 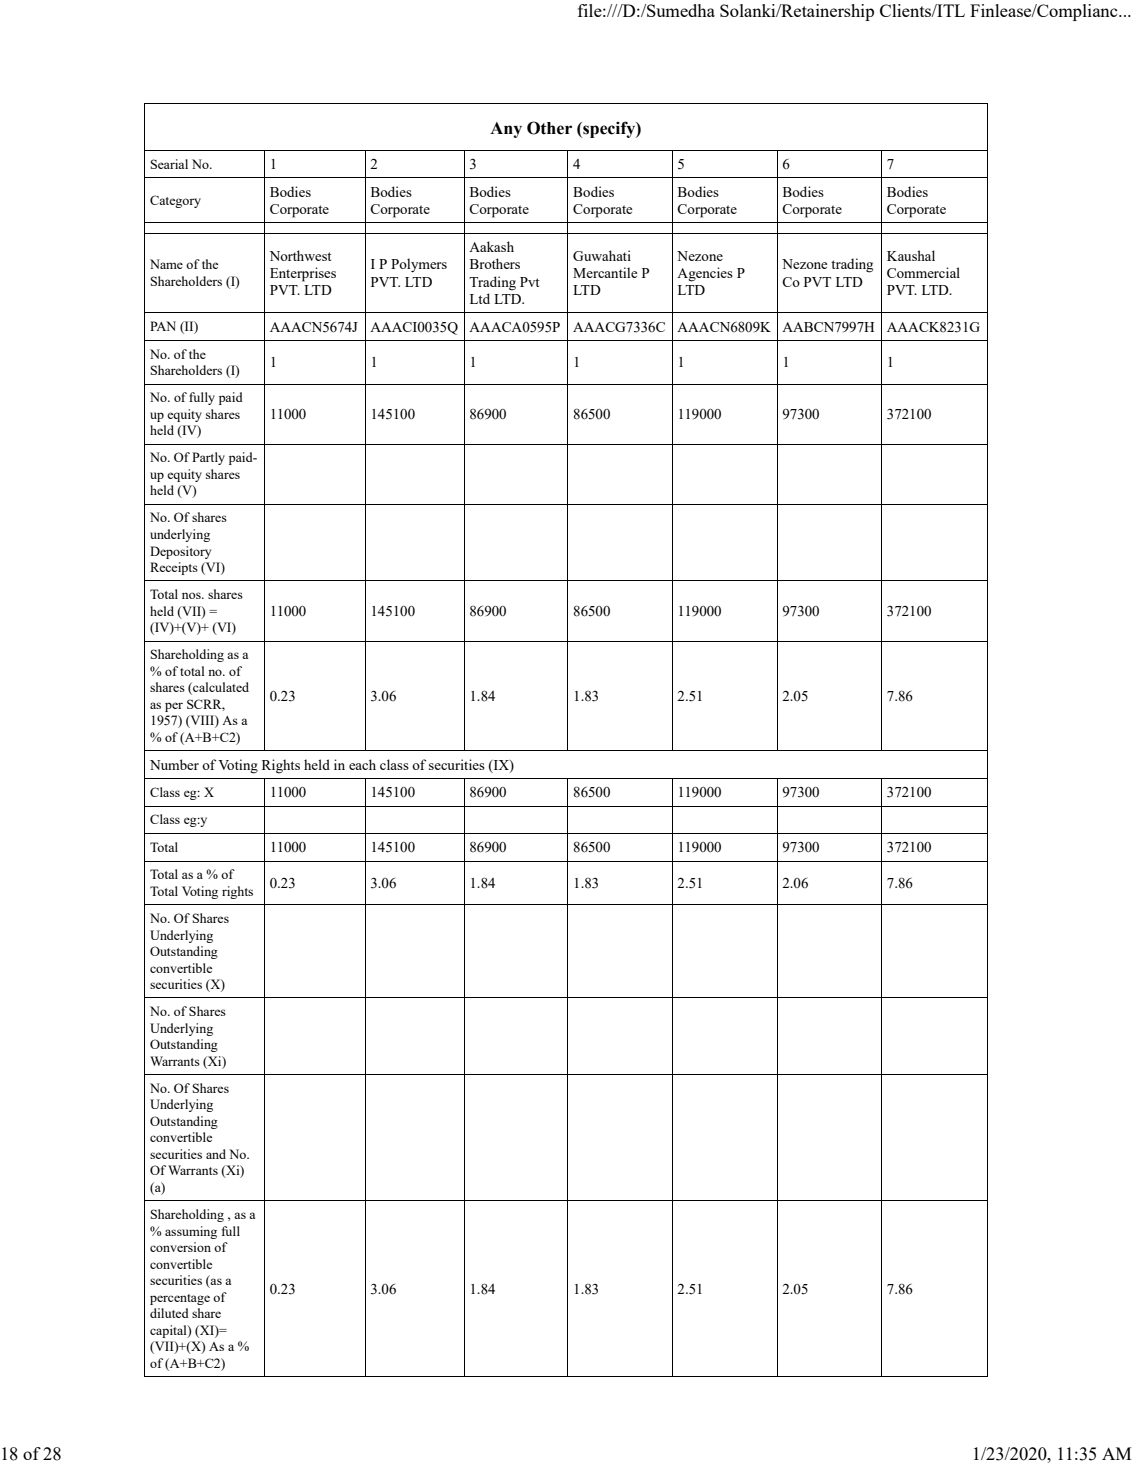 I want to click on Number, so click(x=174, y=764).
